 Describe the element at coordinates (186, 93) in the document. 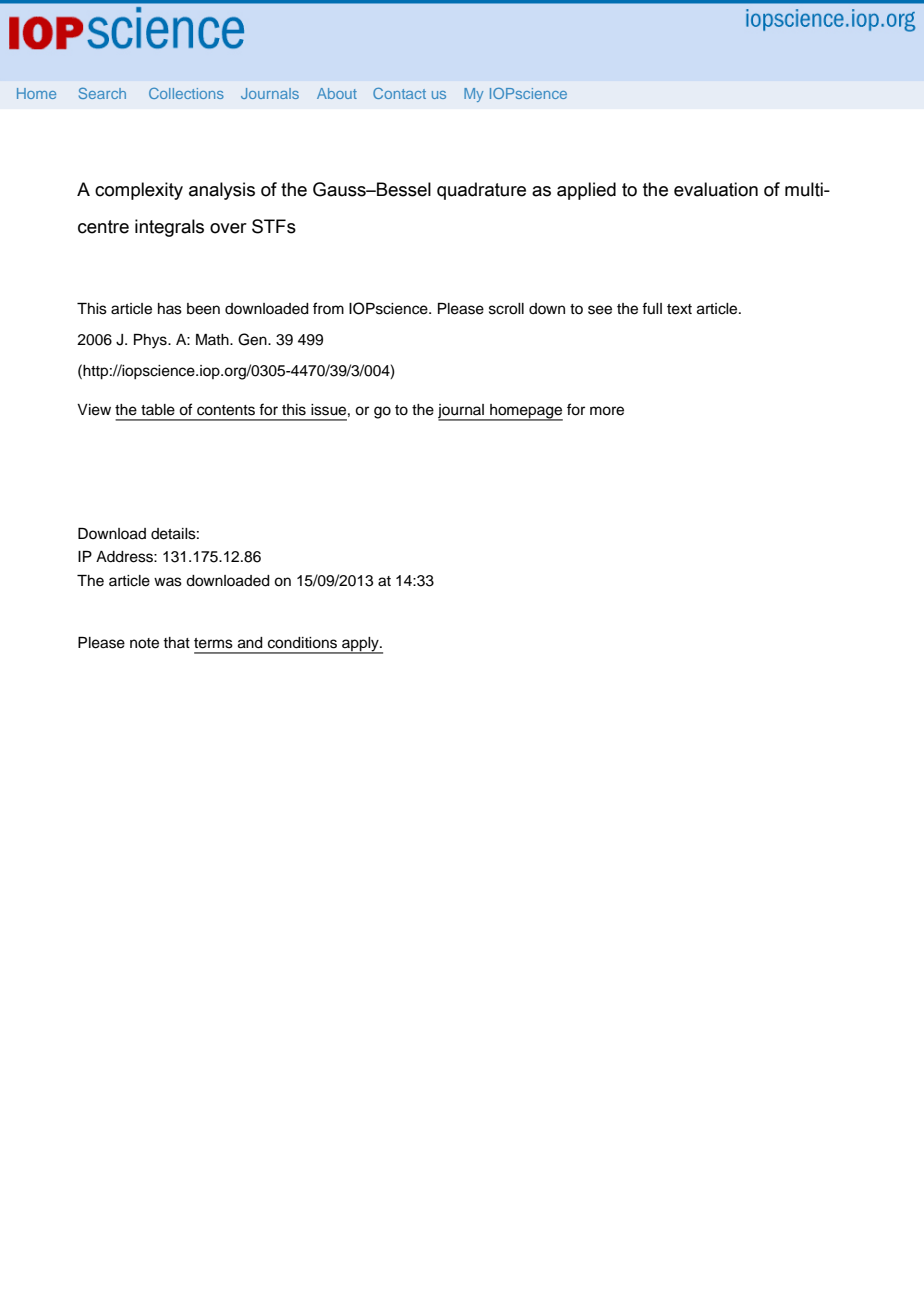

I see `Collections` at that location.
